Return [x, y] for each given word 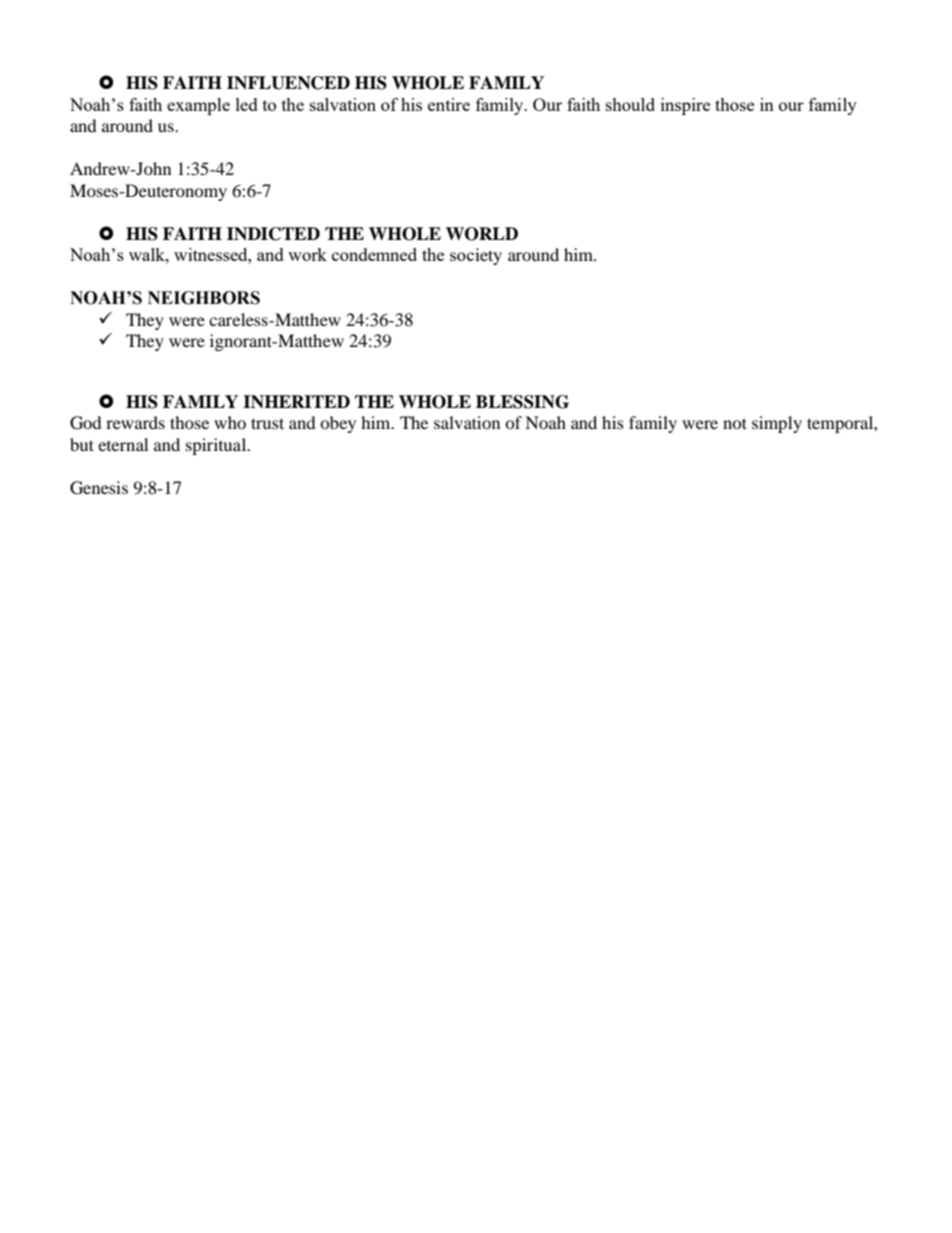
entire [449, 104]
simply [777, 424]
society [476, 256]
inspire [685, 106]
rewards [135, 422]
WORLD [482, 234]
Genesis [99, 488]
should [630, 104]
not [735, 423]
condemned [374, 254]
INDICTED [273, 234]
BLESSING [522, 402]
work [307, 254]
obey [338, 424]
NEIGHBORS [204, 298]
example [198, 106]
